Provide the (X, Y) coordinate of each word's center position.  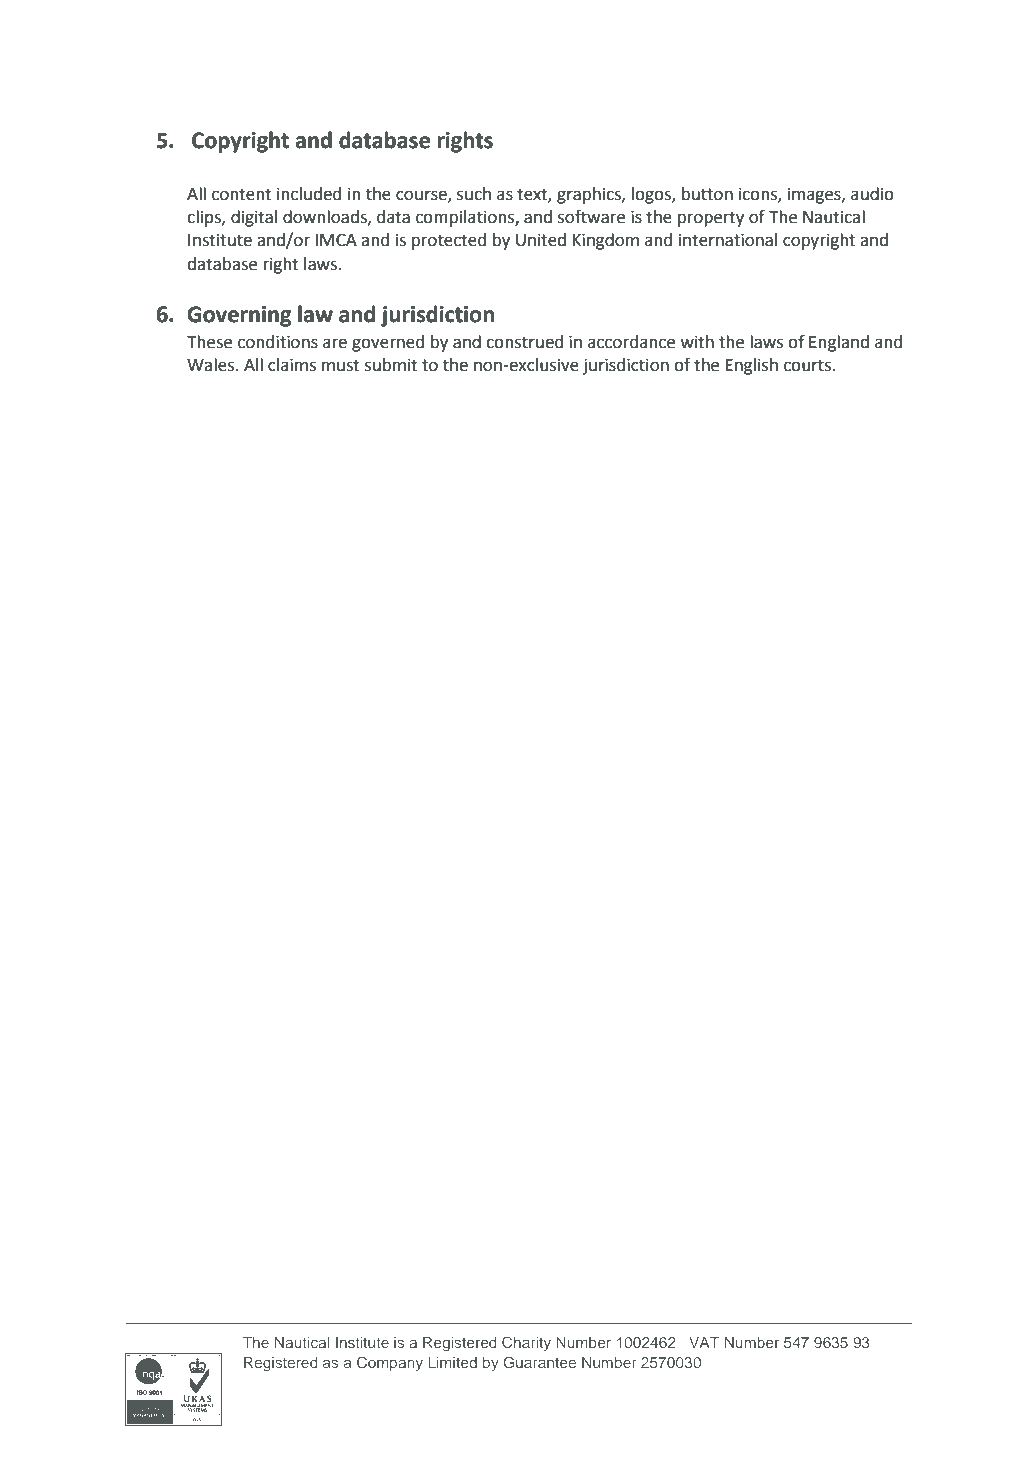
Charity (526, 1343)
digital (254, 218)
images (815, 195)
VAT (704, 1342)
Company (390, 1363)
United (541, 240)
